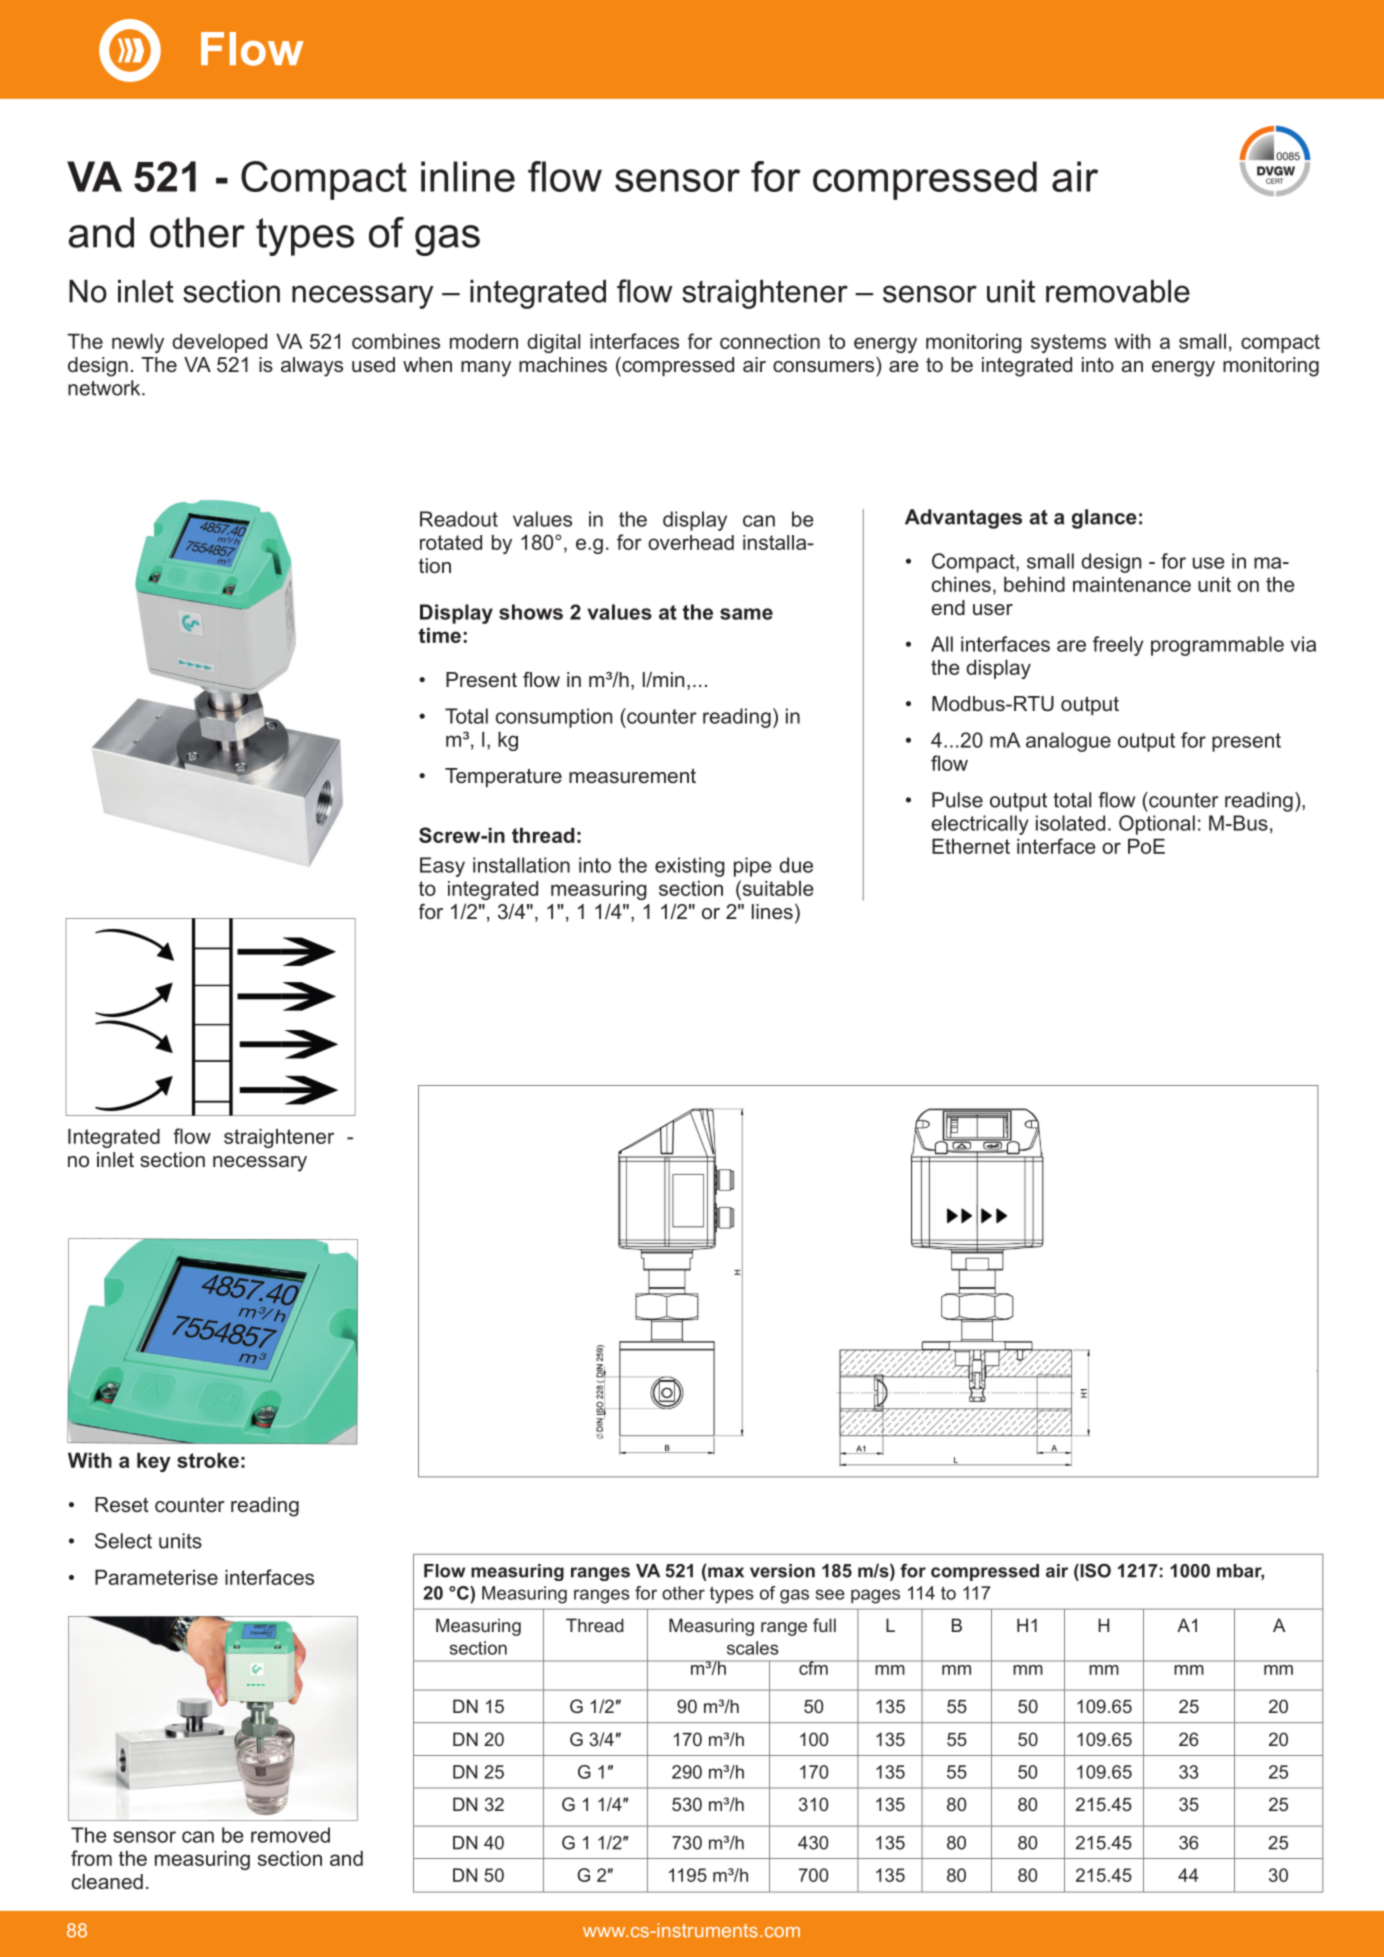 This page has width=1384, height=1957. Describe the element at coordinates (442, 867) in the page. I see `Easy` at that location.
